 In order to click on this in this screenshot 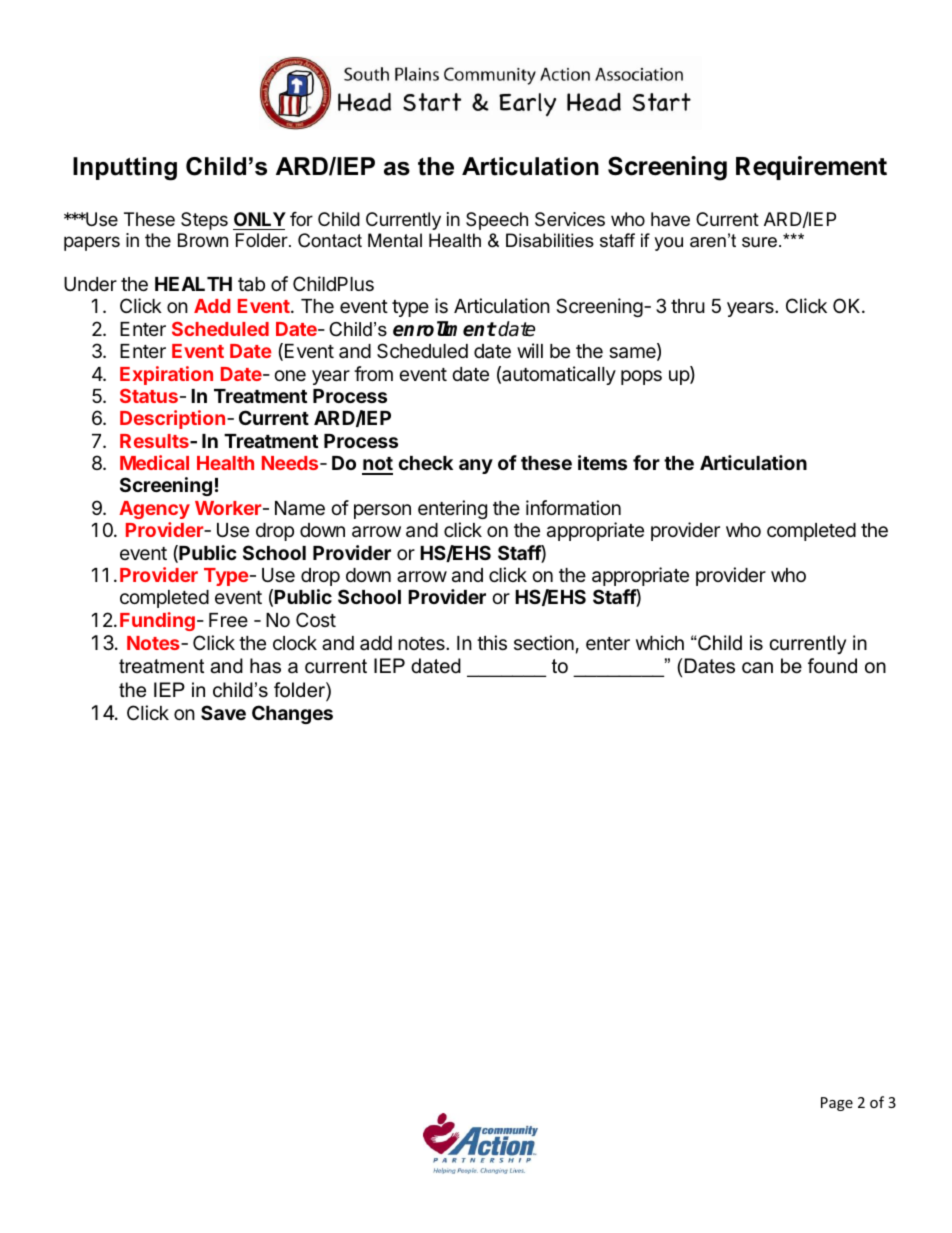, I will do `click(492, 642)`.
